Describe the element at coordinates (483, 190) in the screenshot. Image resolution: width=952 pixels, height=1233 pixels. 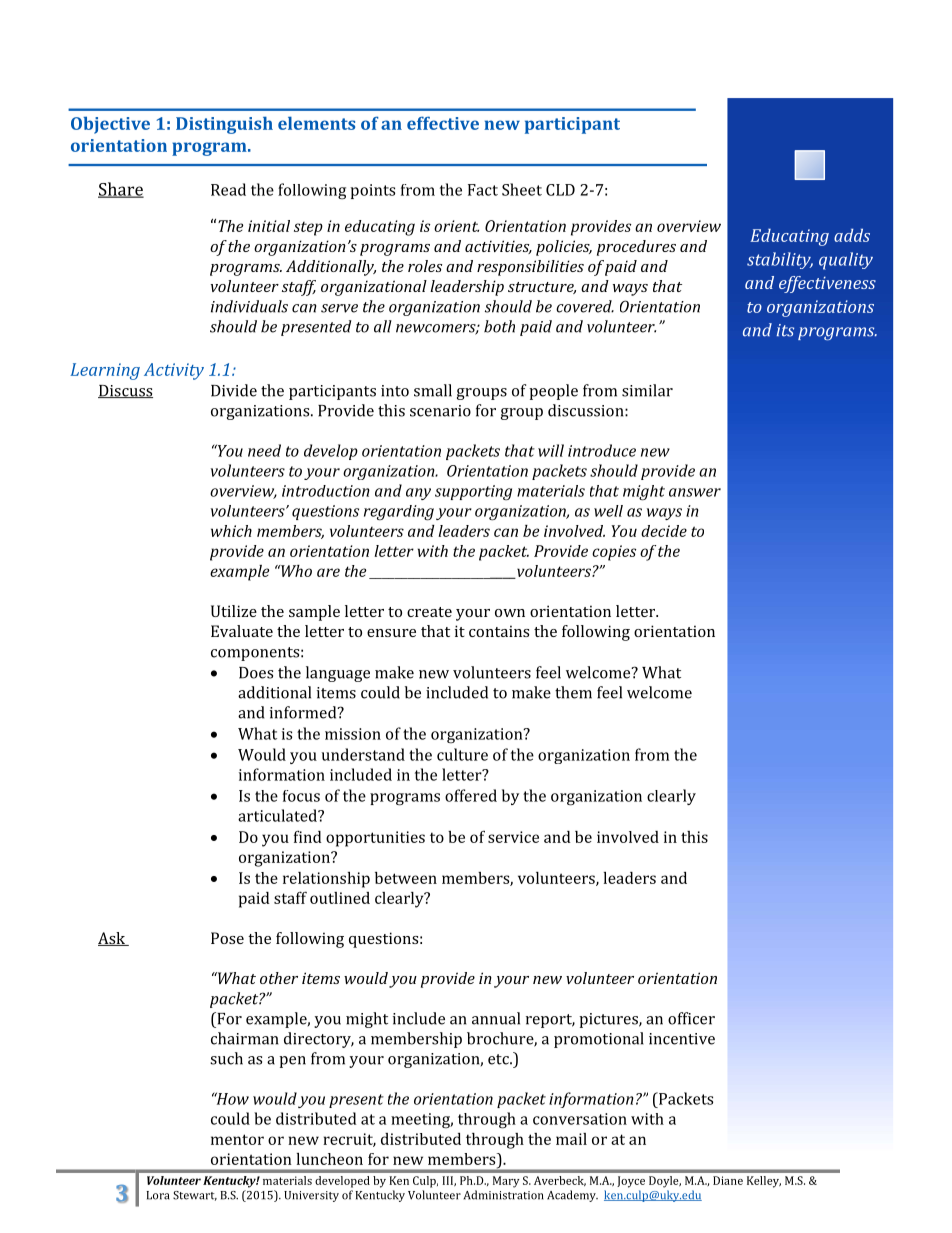
I see `Fact` at that location.
